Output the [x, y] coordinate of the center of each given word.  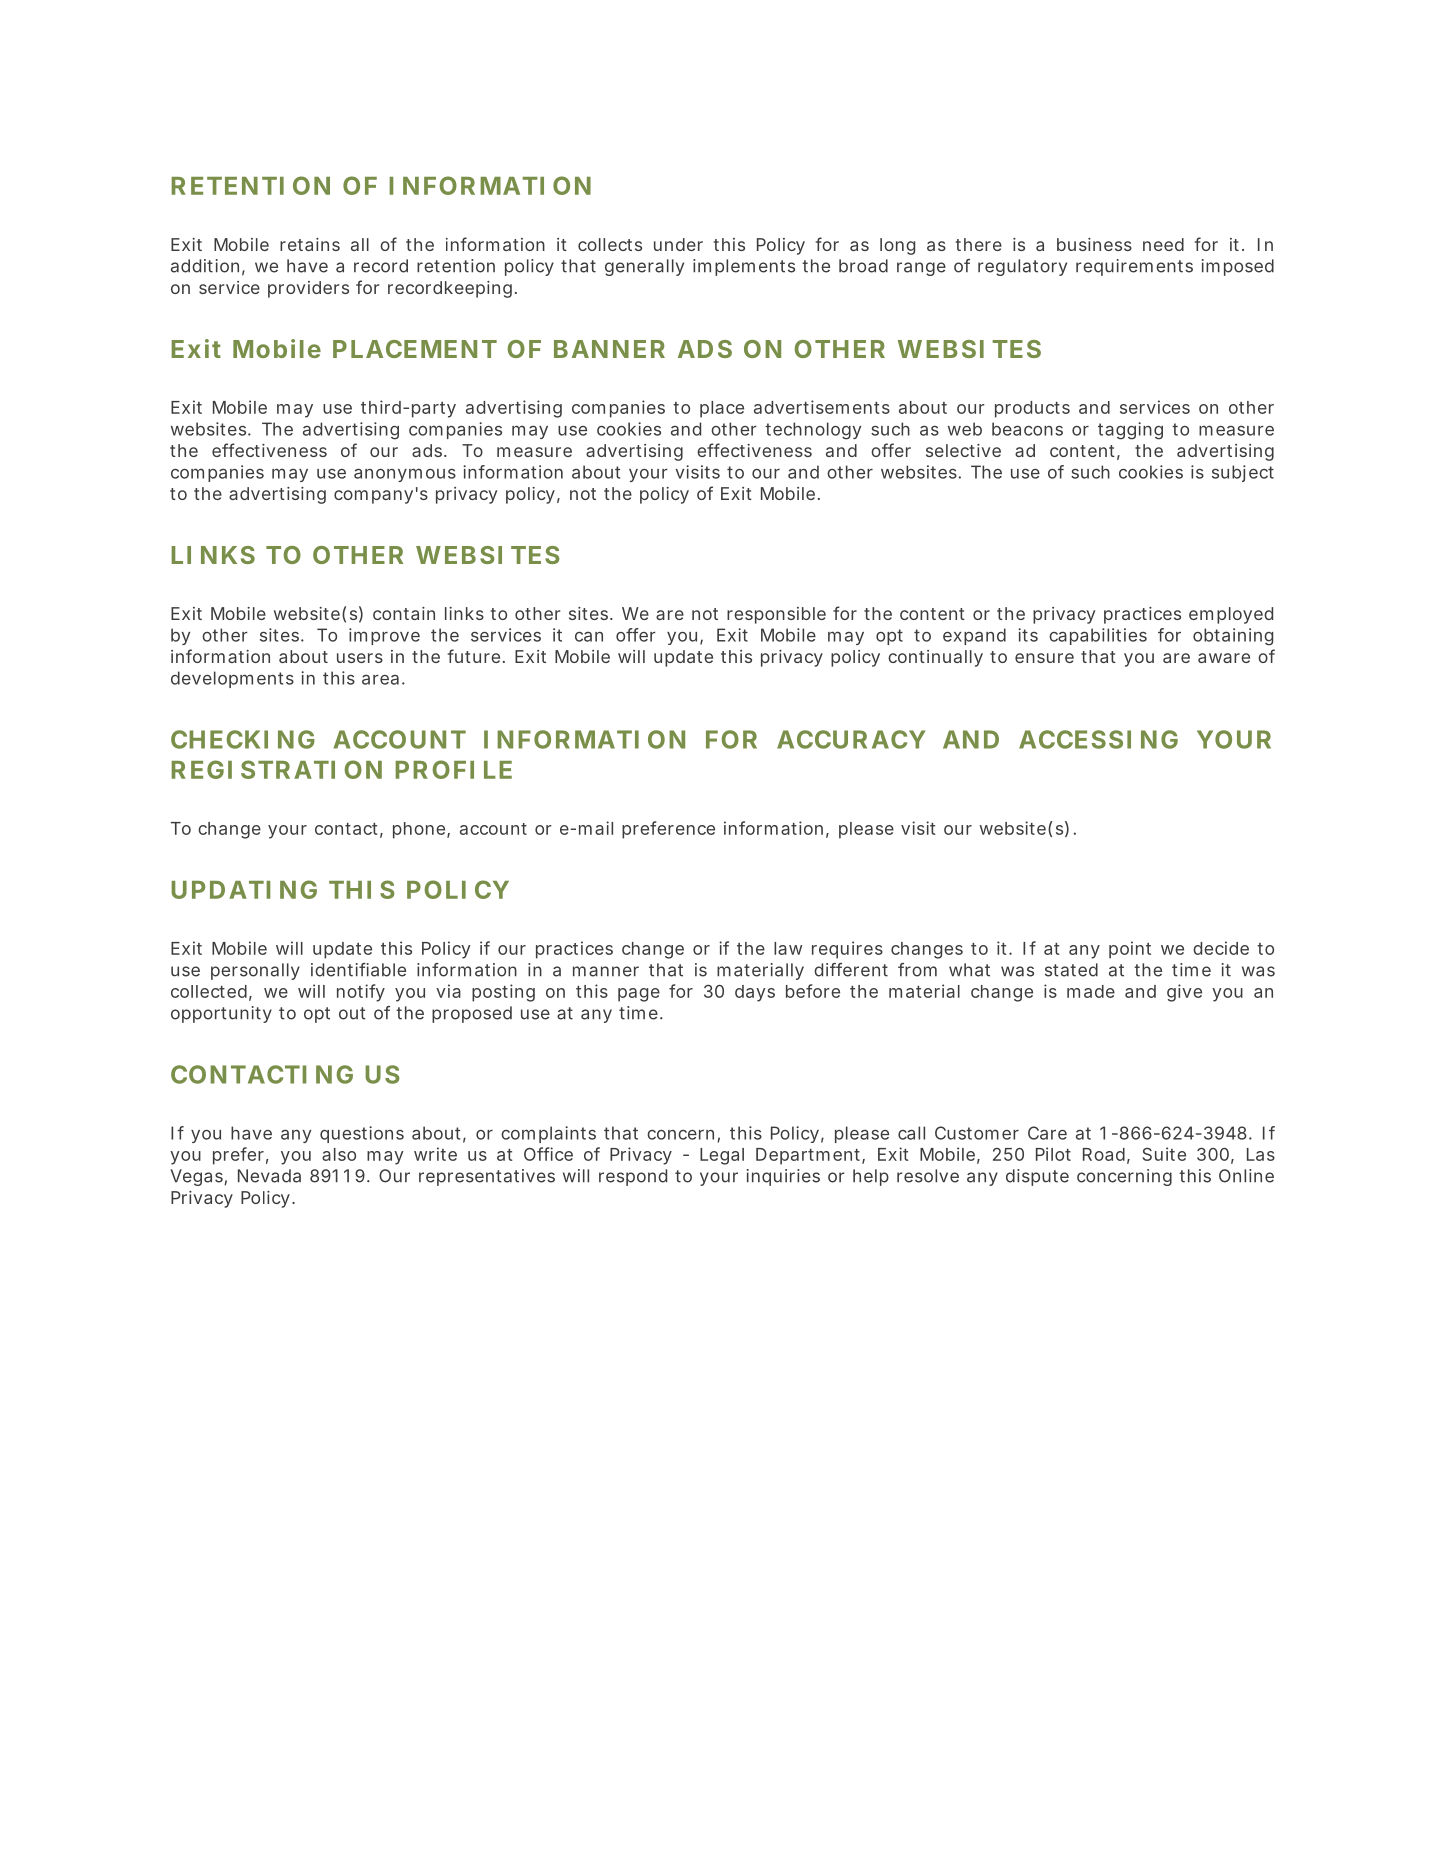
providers [308, 289]
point [1130, 950]
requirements [1134, 267]
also [339, 1154]
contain [404, 613]
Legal [722, 1156]
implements [744, 267]
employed [1231, 615]
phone [421, 830]
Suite [1164, 1154]
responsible [776, 615]
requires [847, 950]
